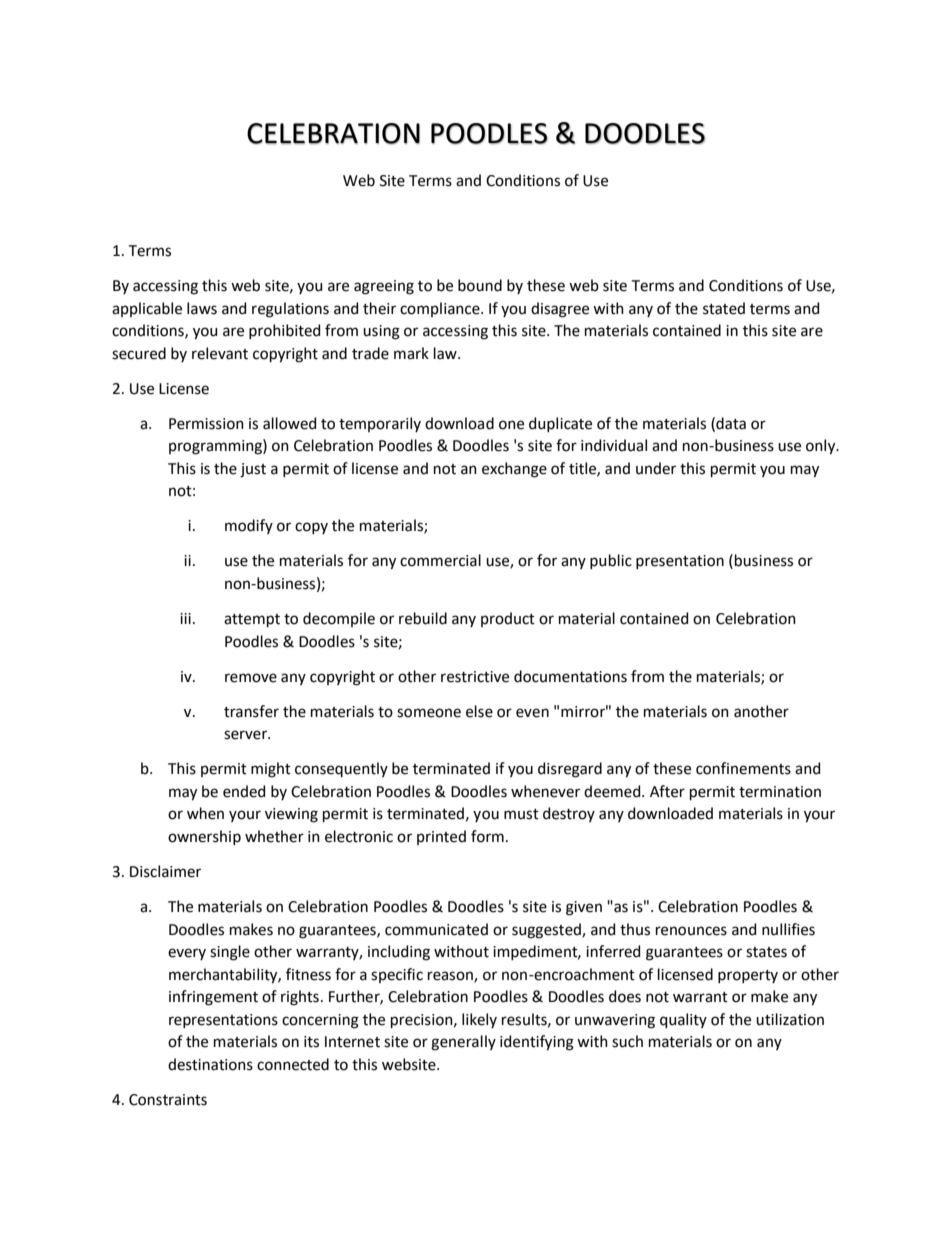 The image size is (952, 1233). I want to click on destinations, so click(210, 1064).
